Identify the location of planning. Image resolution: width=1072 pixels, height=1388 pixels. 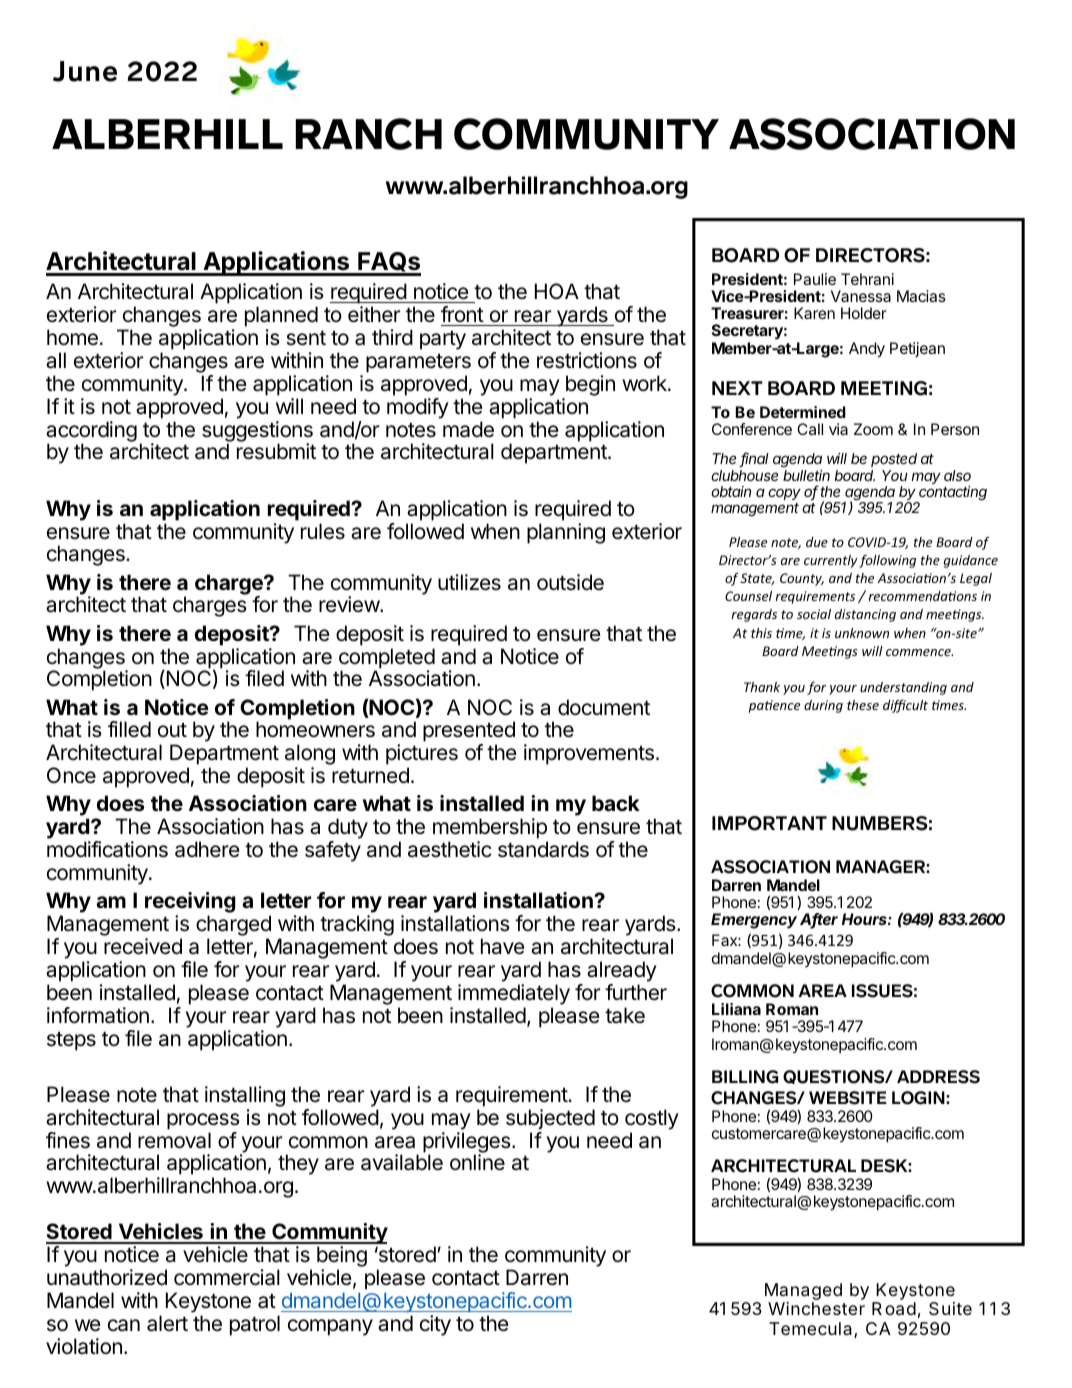
(566, 533).
